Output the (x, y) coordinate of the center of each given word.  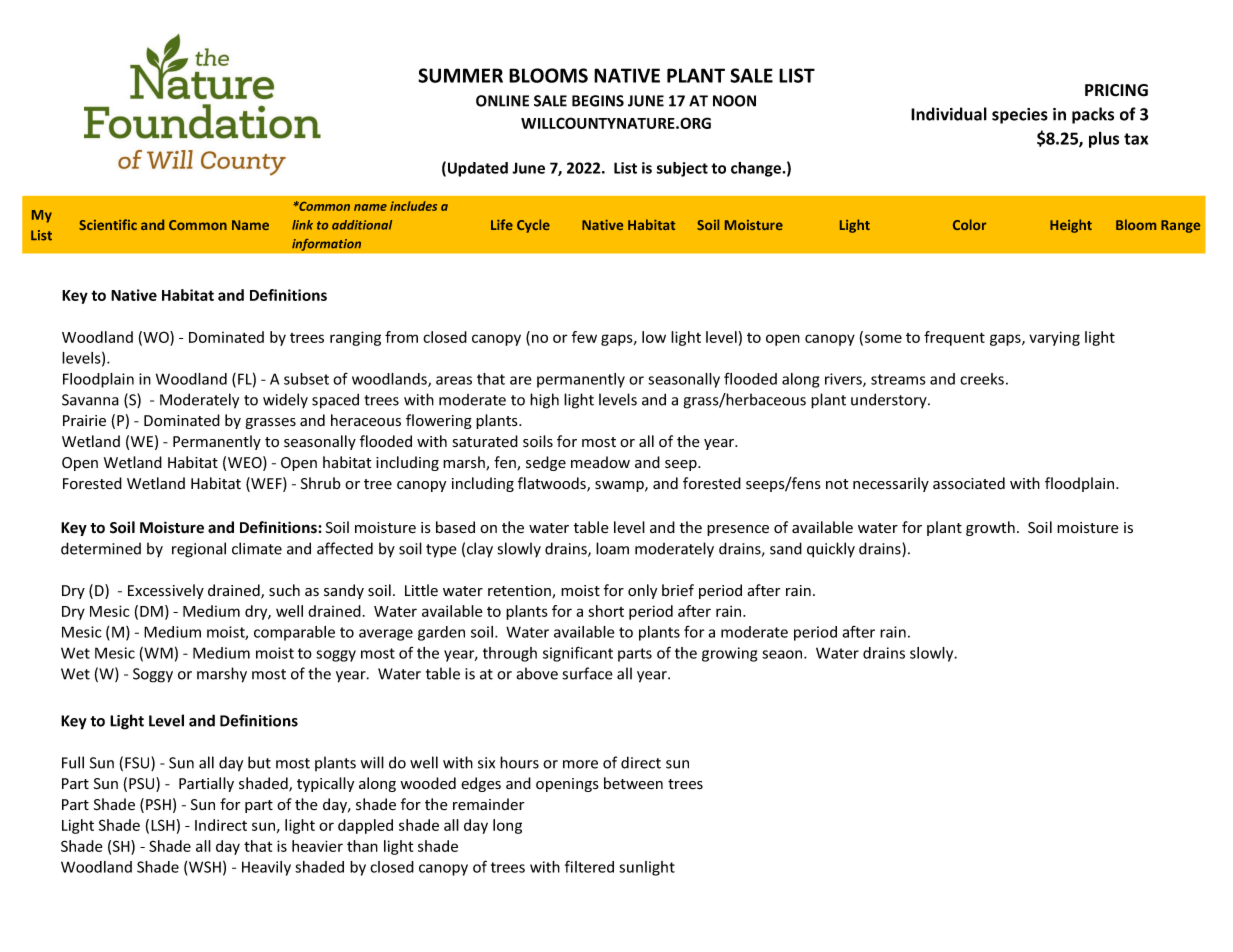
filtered (589, 866)
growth (990, 528)
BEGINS (598, 101)
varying (1054, 338)
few (584, 337)
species (1020, 116)
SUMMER (460, 75)
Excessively (166, 591)
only (642, 591)
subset (306, 379)
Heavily (266, 868)
